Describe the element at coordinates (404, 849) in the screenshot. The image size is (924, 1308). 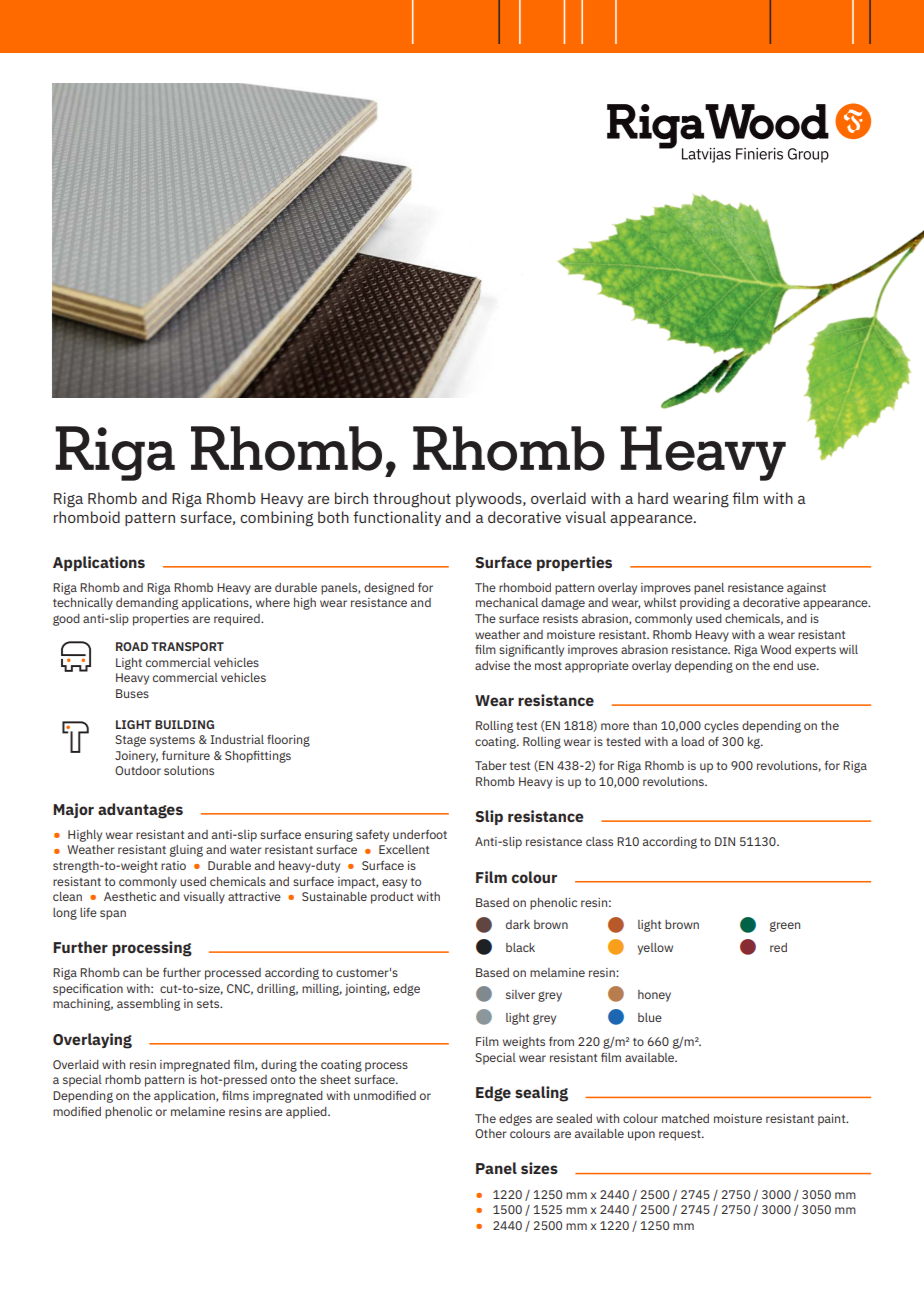
I see `Excellent` at that location.
